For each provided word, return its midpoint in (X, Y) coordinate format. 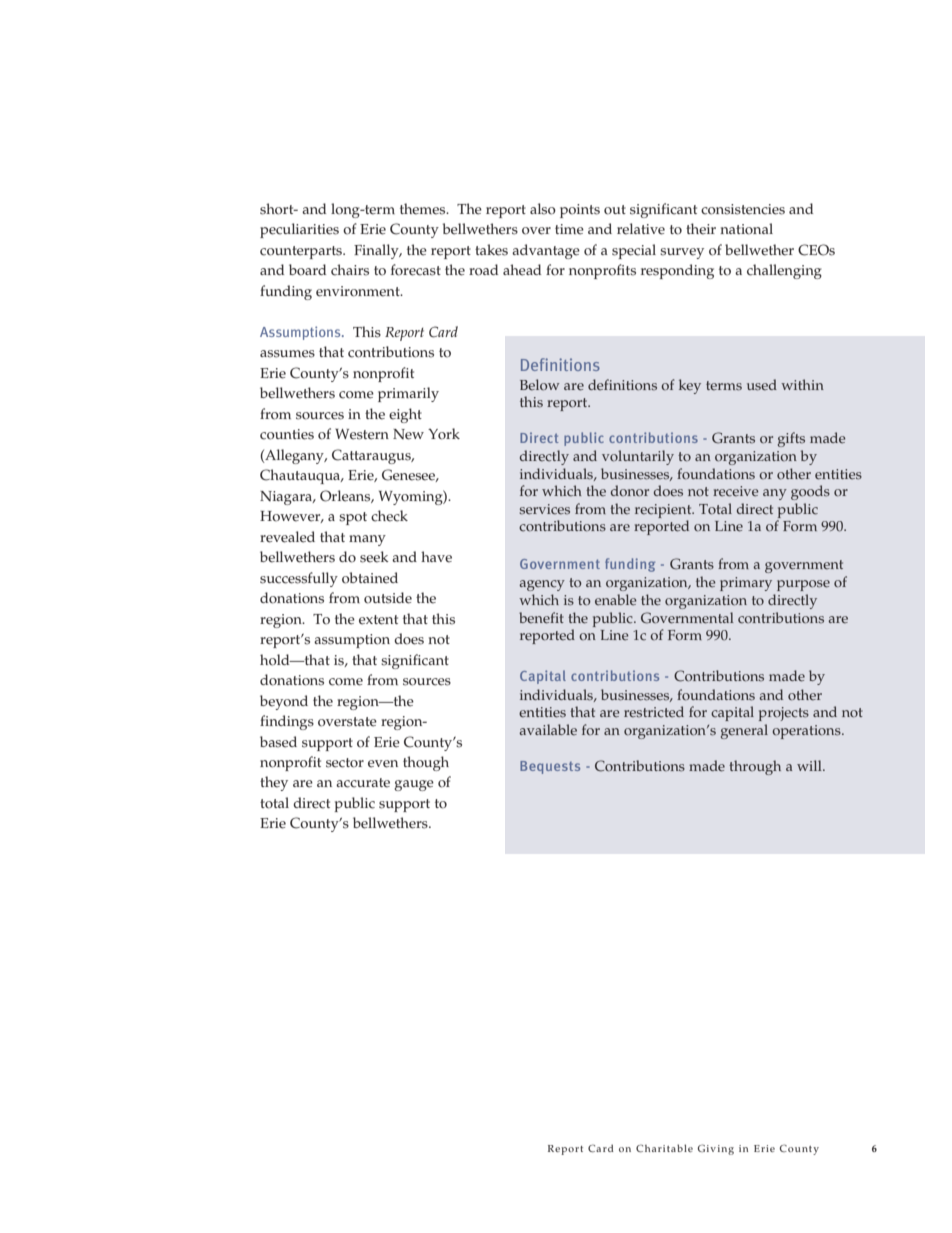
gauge (414, 785)
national (746, 229)
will (810, 765)
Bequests (550, 767)
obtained (370, 578)
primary (746, 584)
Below (540, 385)
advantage (546, 251)
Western (362, 434)
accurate (363, 783)
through (755, 767)
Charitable (664, 1148)
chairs (350, 270)
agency (542, 585)
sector (345, 763)
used (762, 385)
